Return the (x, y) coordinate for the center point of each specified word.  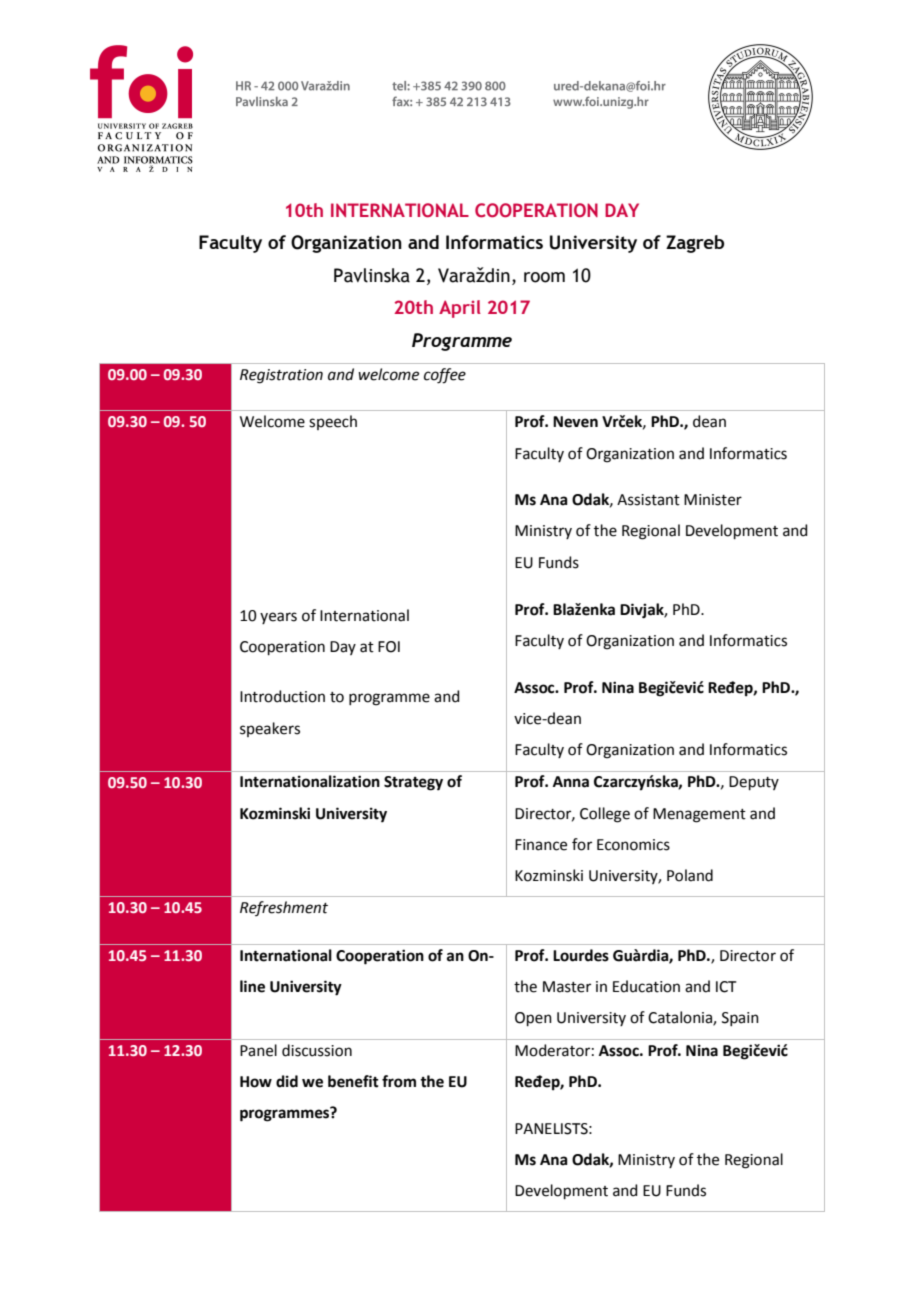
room (544, 277)
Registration (281, 376)
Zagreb (695, 244)
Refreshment (284, 908)
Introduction (282, 696)
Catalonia (681, 1018)
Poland (690, 875)
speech (333, 422)
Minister (713, 500)
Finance (541, 845)
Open (533, 1019)
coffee (445, 376)
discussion (317, 1050)
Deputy (754, 783)
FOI (389, 647)
